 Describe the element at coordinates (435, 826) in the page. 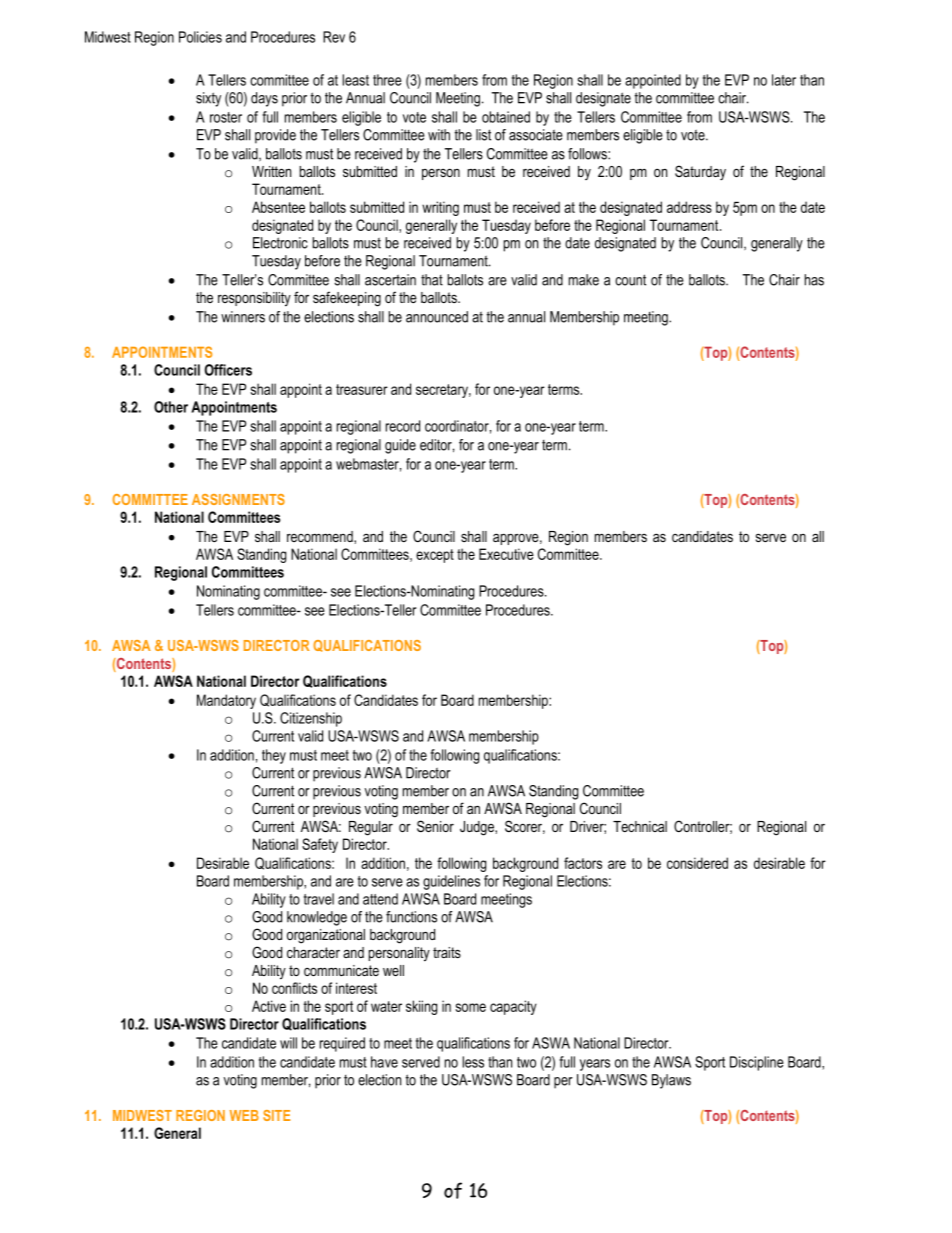

I see `Senior` at that location.
